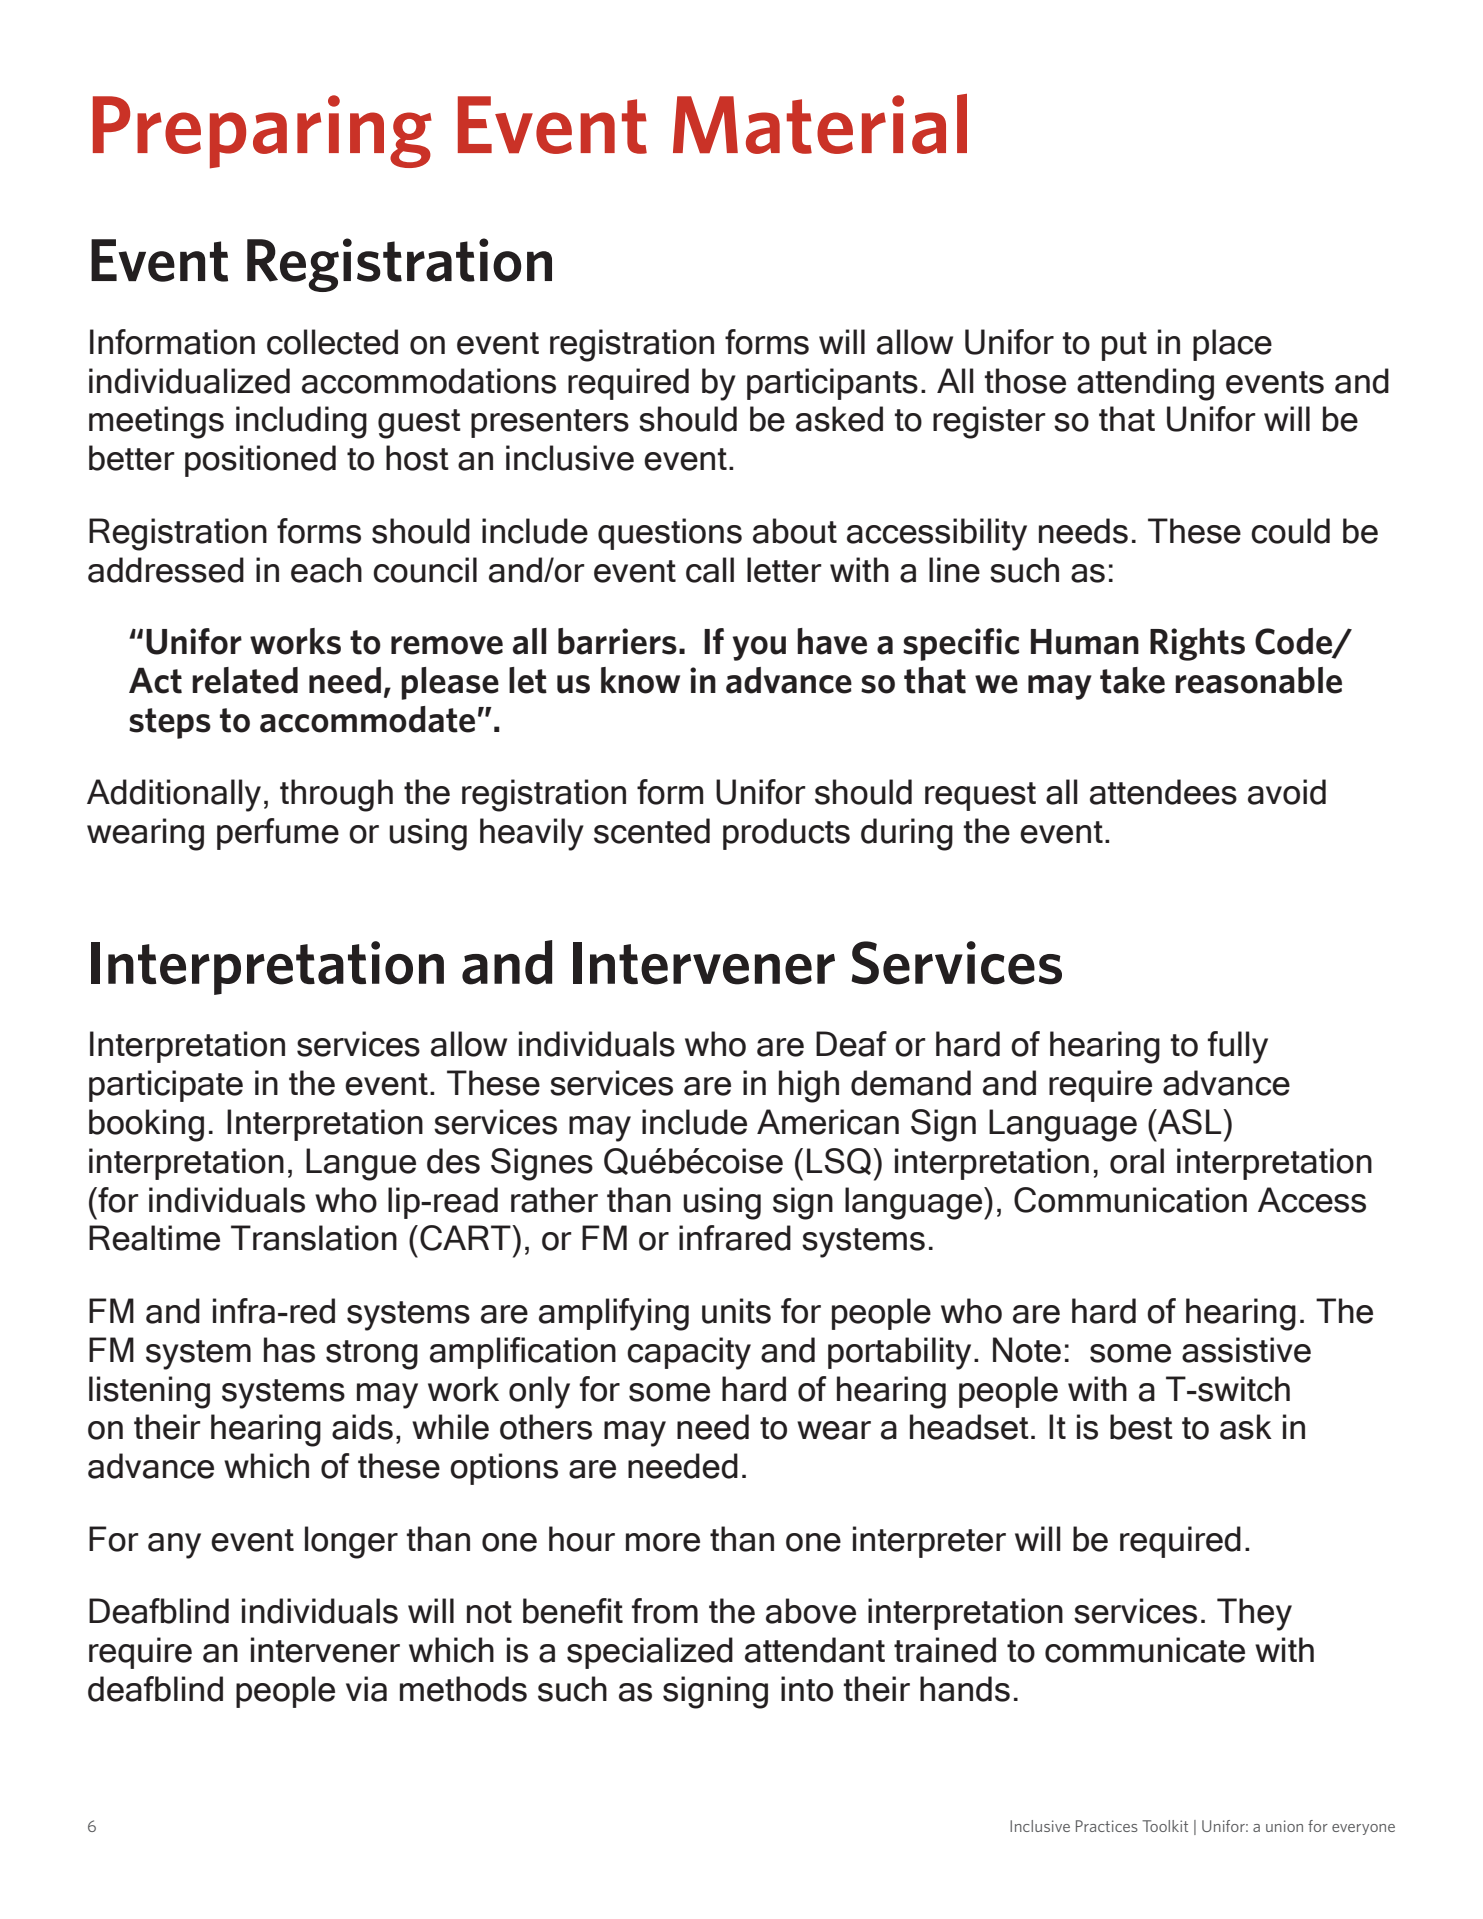  What do you see at coordinates (809, 1086) in the screenshot?
I see `high` at bounding box center [809, 1086].
